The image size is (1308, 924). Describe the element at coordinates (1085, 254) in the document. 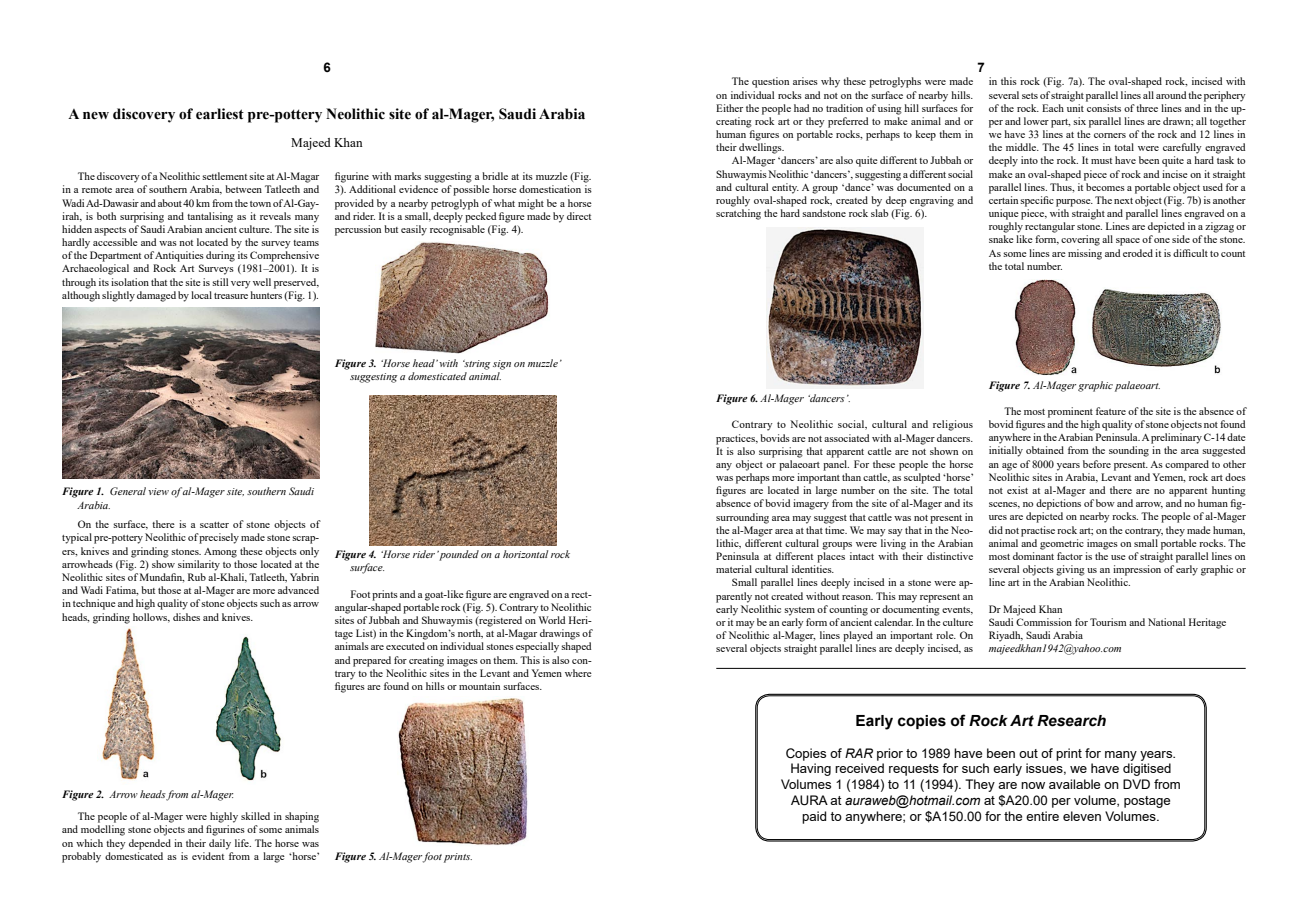

I see `missing` at that location.
